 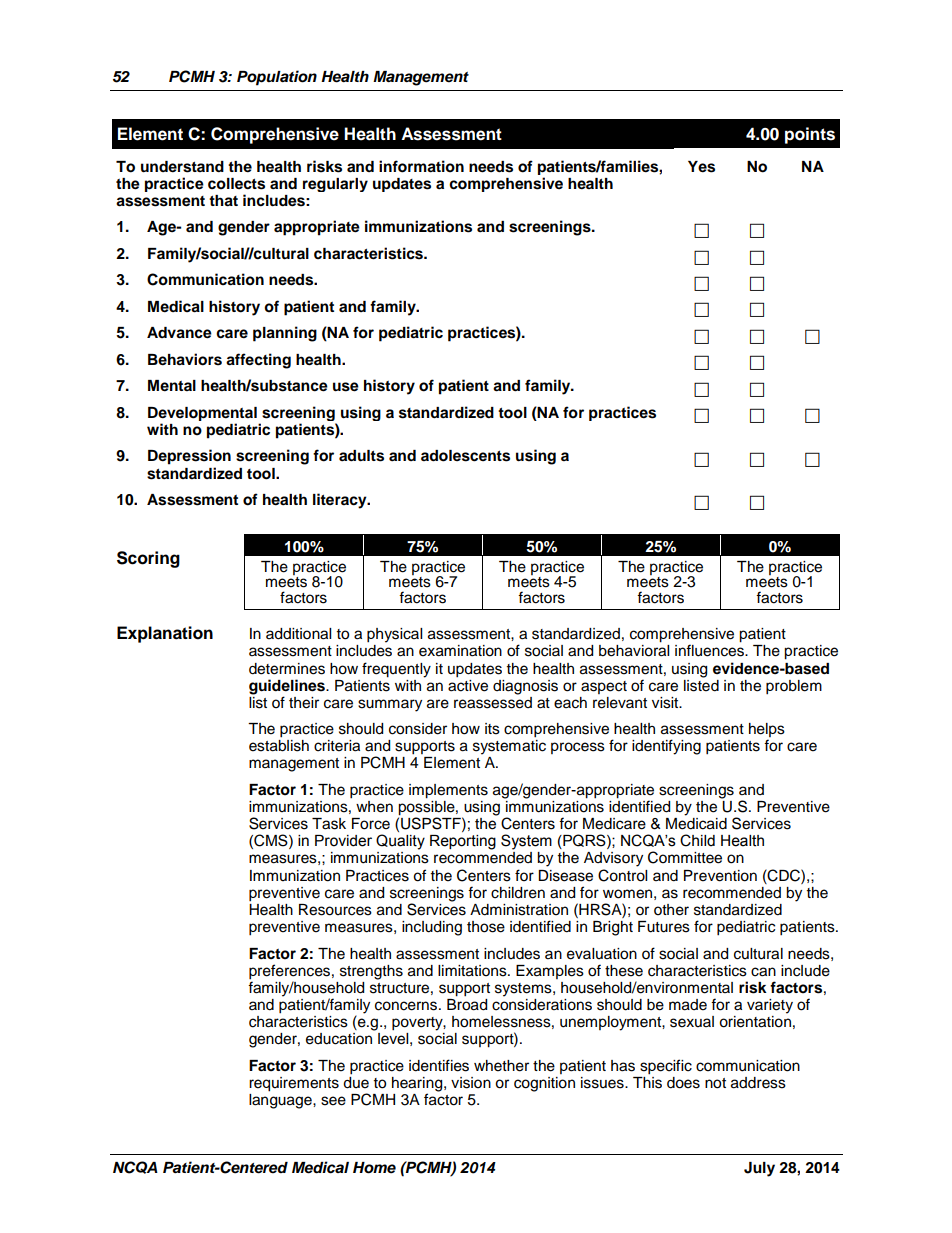 What do you see at coordinates (710, 650) in the document?
I see `influences` at bounding box center [710, 650].
